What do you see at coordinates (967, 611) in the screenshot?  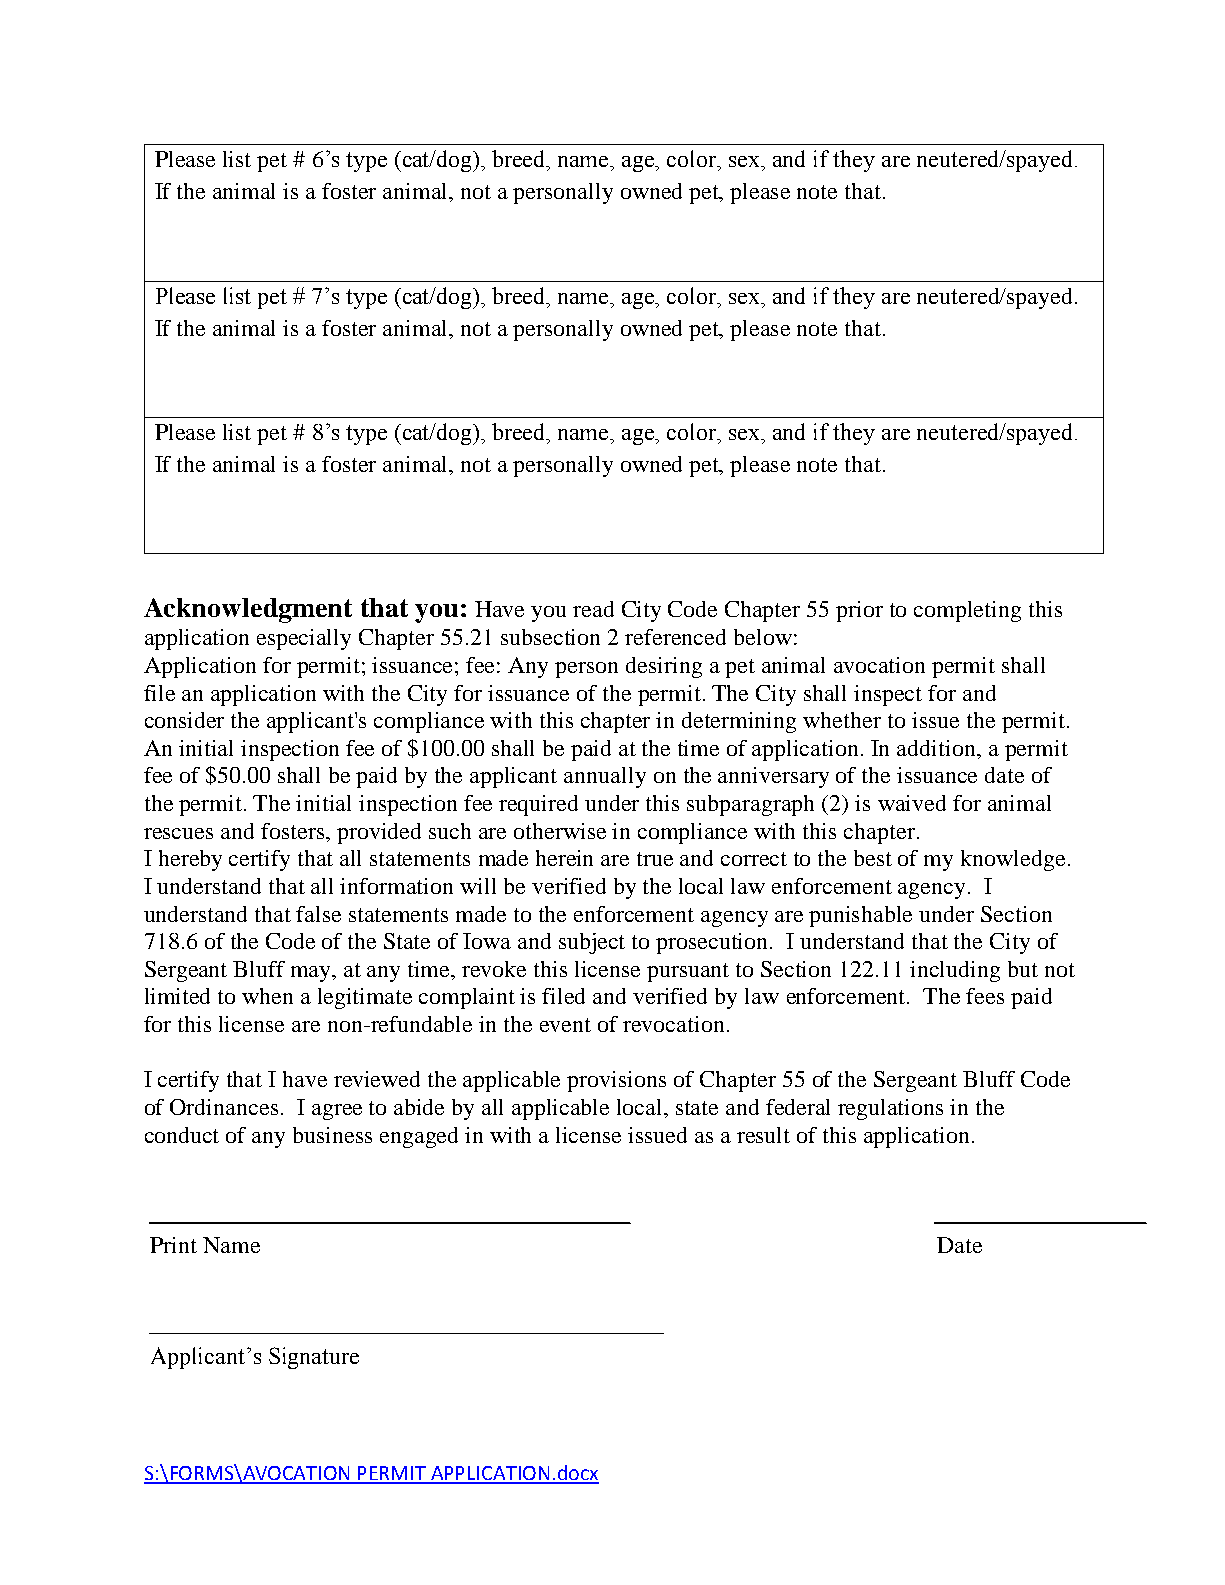 I see `completing` at bounding box center [967, 611].
